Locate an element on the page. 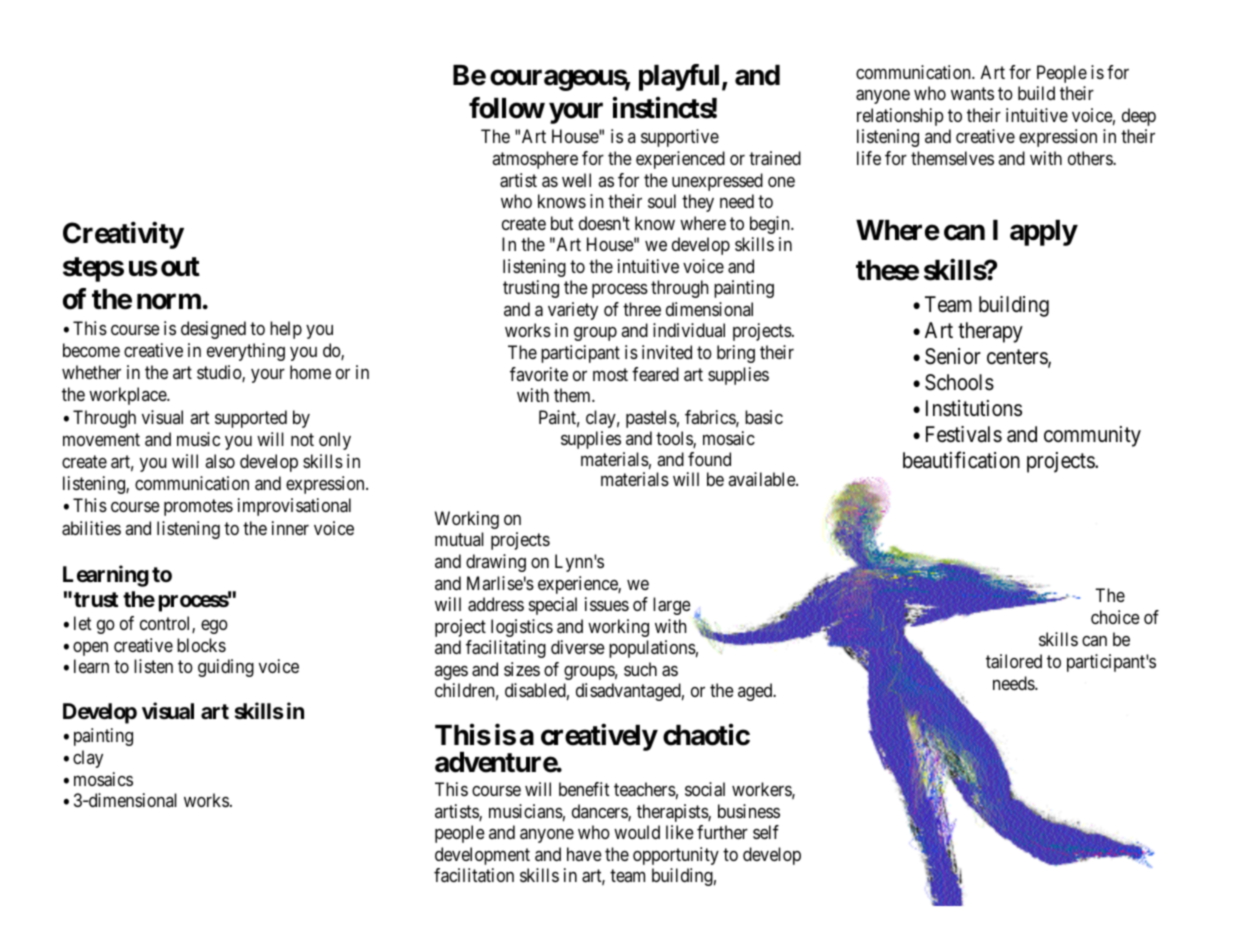 Image resolution: width=1233 pixels, height=952 pixels. self is located at coordinates (766, 832).
